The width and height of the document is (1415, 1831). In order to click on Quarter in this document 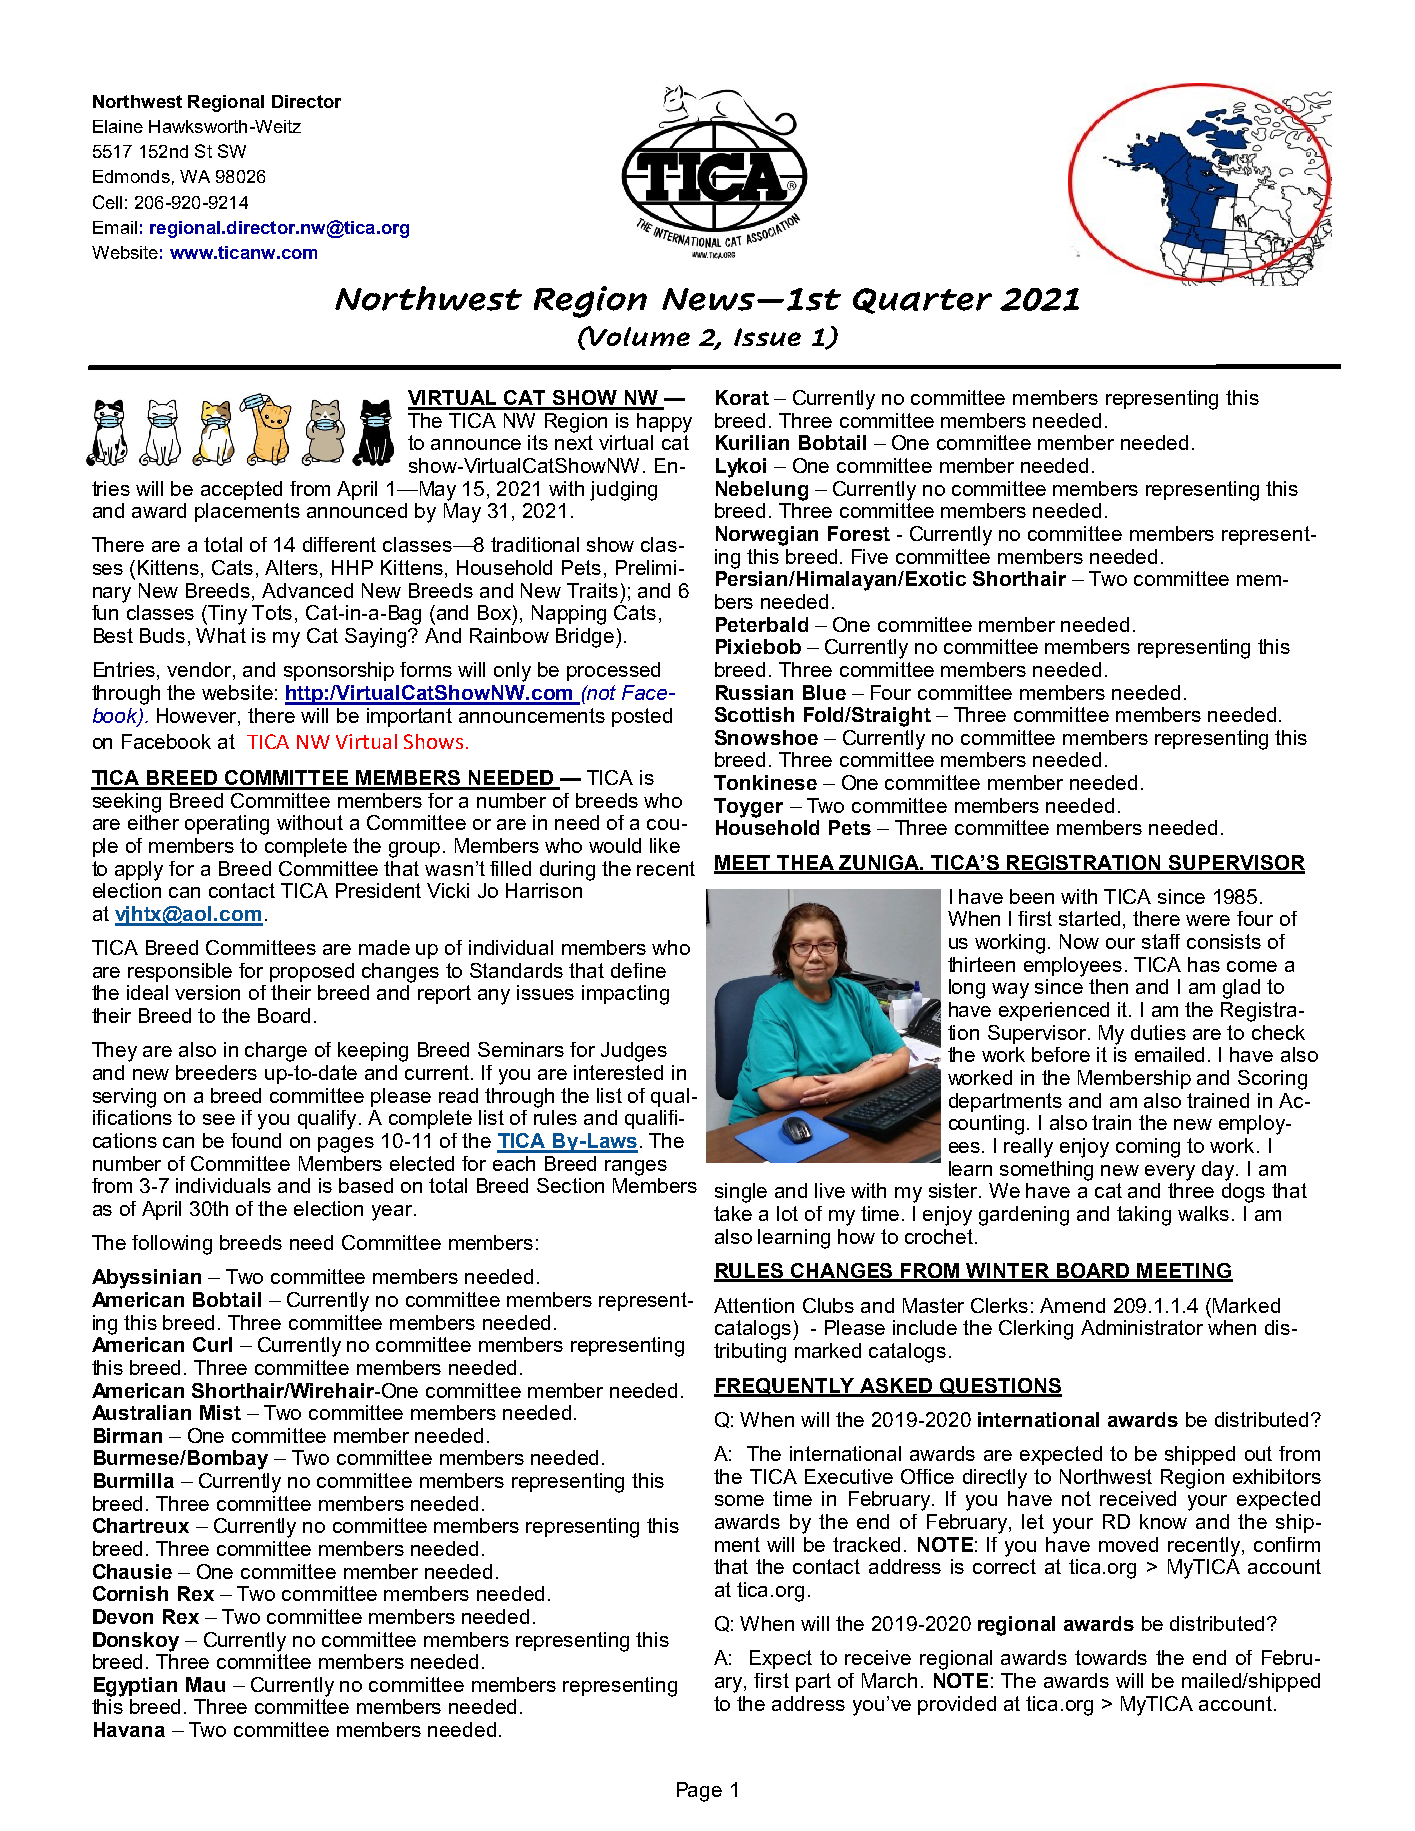, I will do `click(922, 301)`.
